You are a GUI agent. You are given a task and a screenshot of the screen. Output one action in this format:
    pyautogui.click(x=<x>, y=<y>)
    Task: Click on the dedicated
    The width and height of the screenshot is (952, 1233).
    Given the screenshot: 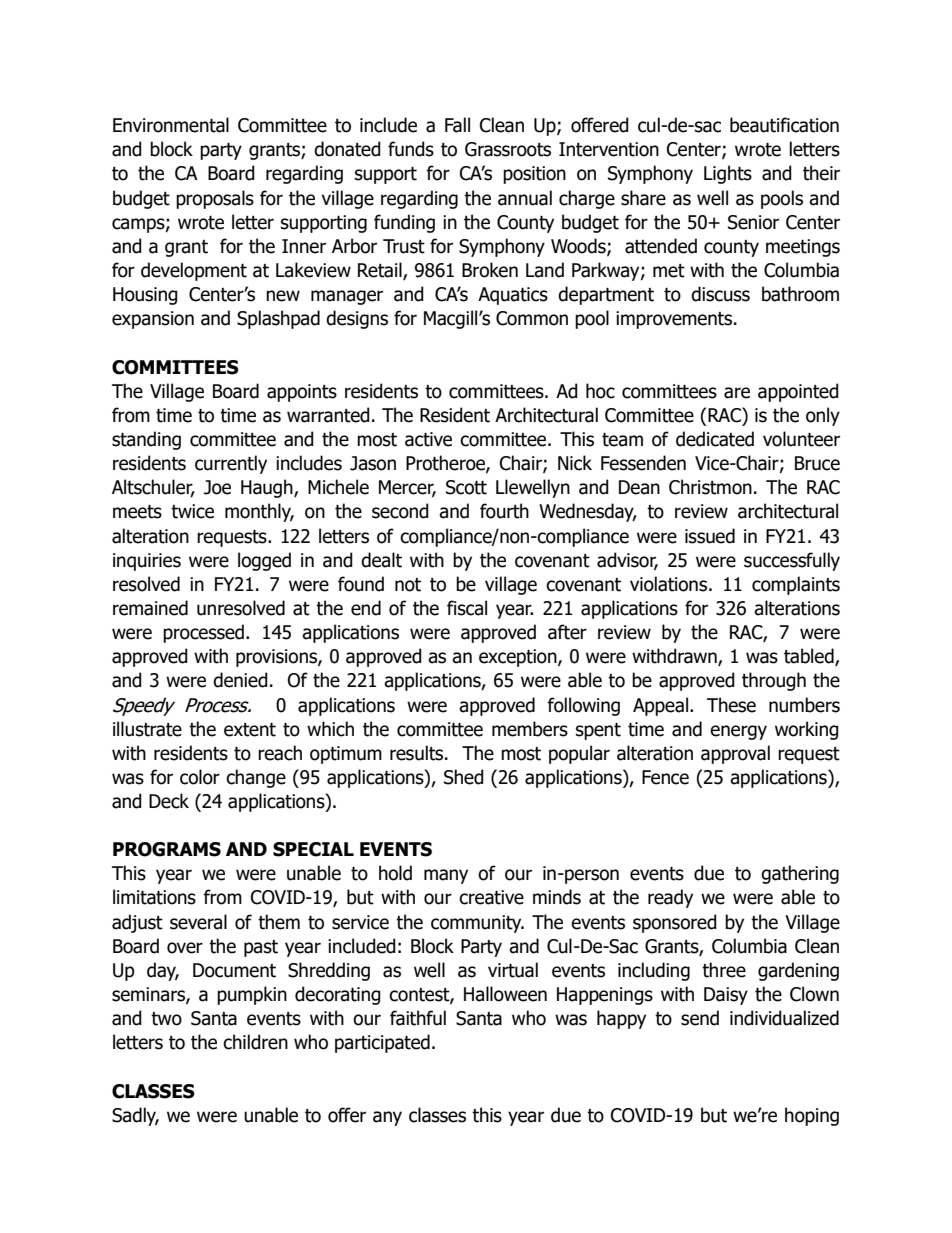 What is the action you would take?
    pyautogui.click(x=715, y=439)
